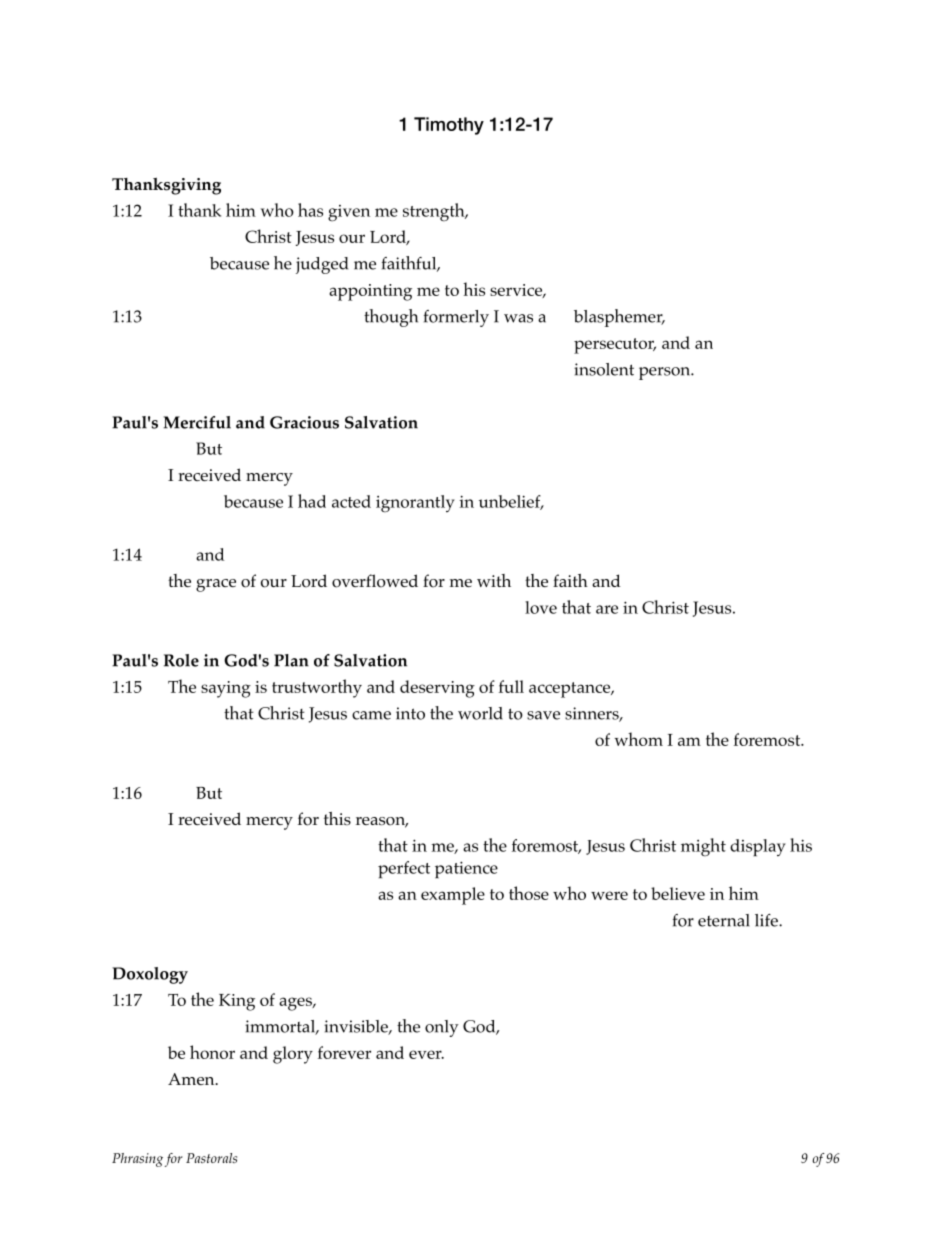  Describe the element at coordinates (216, 585) in the screenshot. I see `grace` at that location.
